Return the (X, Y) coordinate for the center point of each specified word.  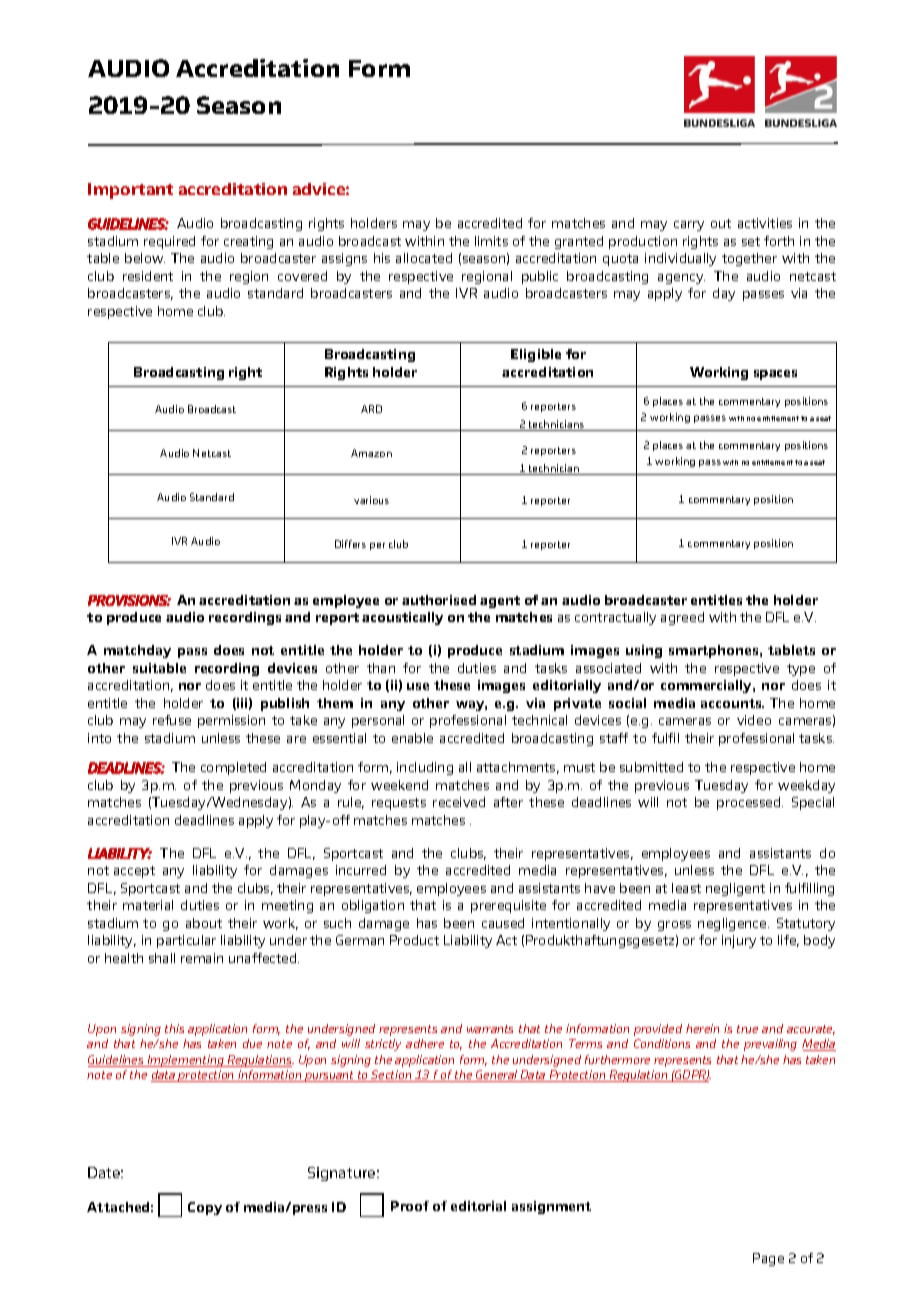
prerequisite (508, 906)
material (148, 905)
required (169, 242)
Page (768, 1259)
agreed (682, 618)
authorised (439, 600)
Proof (410, 1206)
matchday (137, 651)
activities (765, 223)
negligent (735, 889)
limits (491, 241)
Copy (205, 1208)
